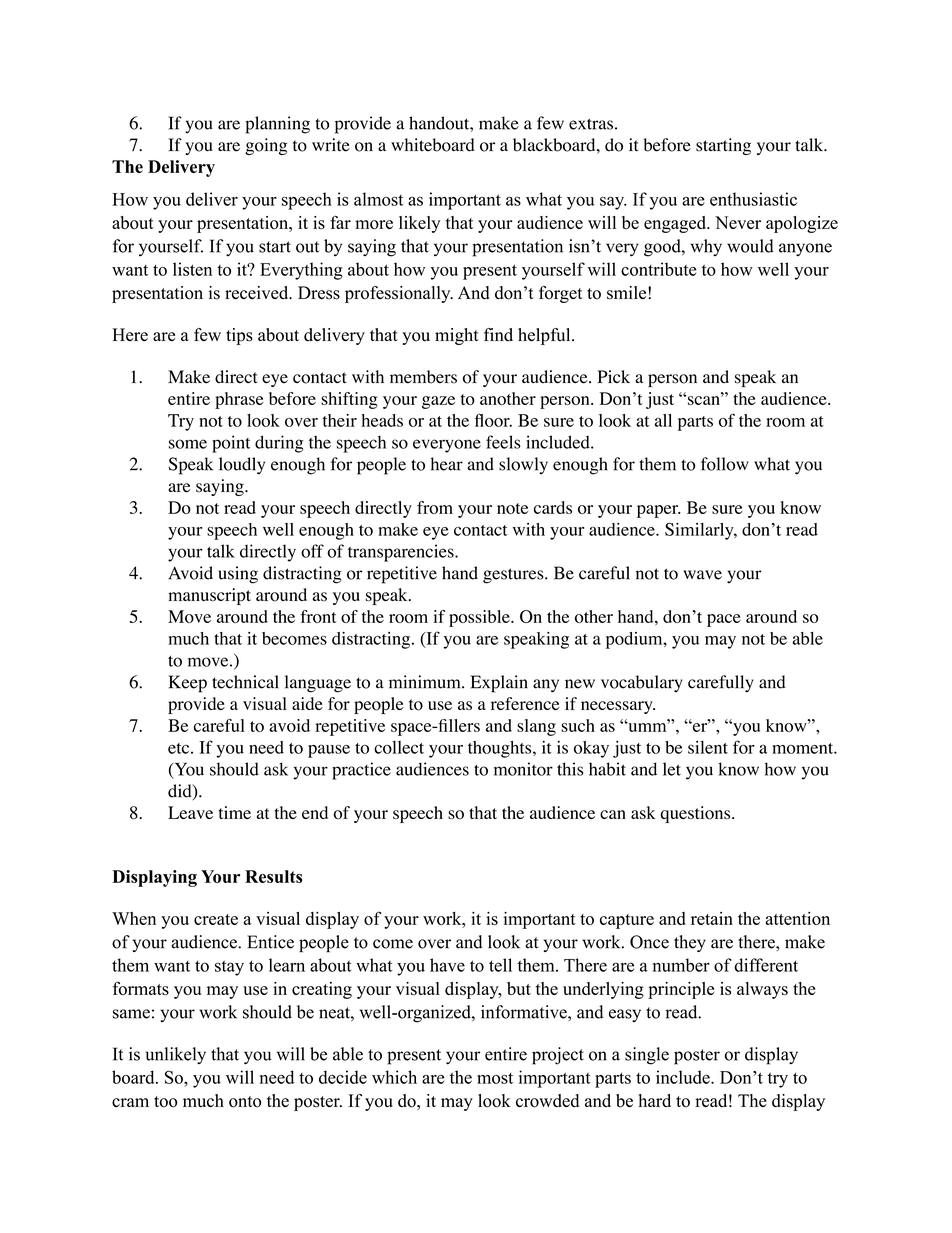 This page has width=952, height=1233. What do you see at coordinates (753, 199) in the page?
I see `enthusiastic` at bounding box center [753, 199].
